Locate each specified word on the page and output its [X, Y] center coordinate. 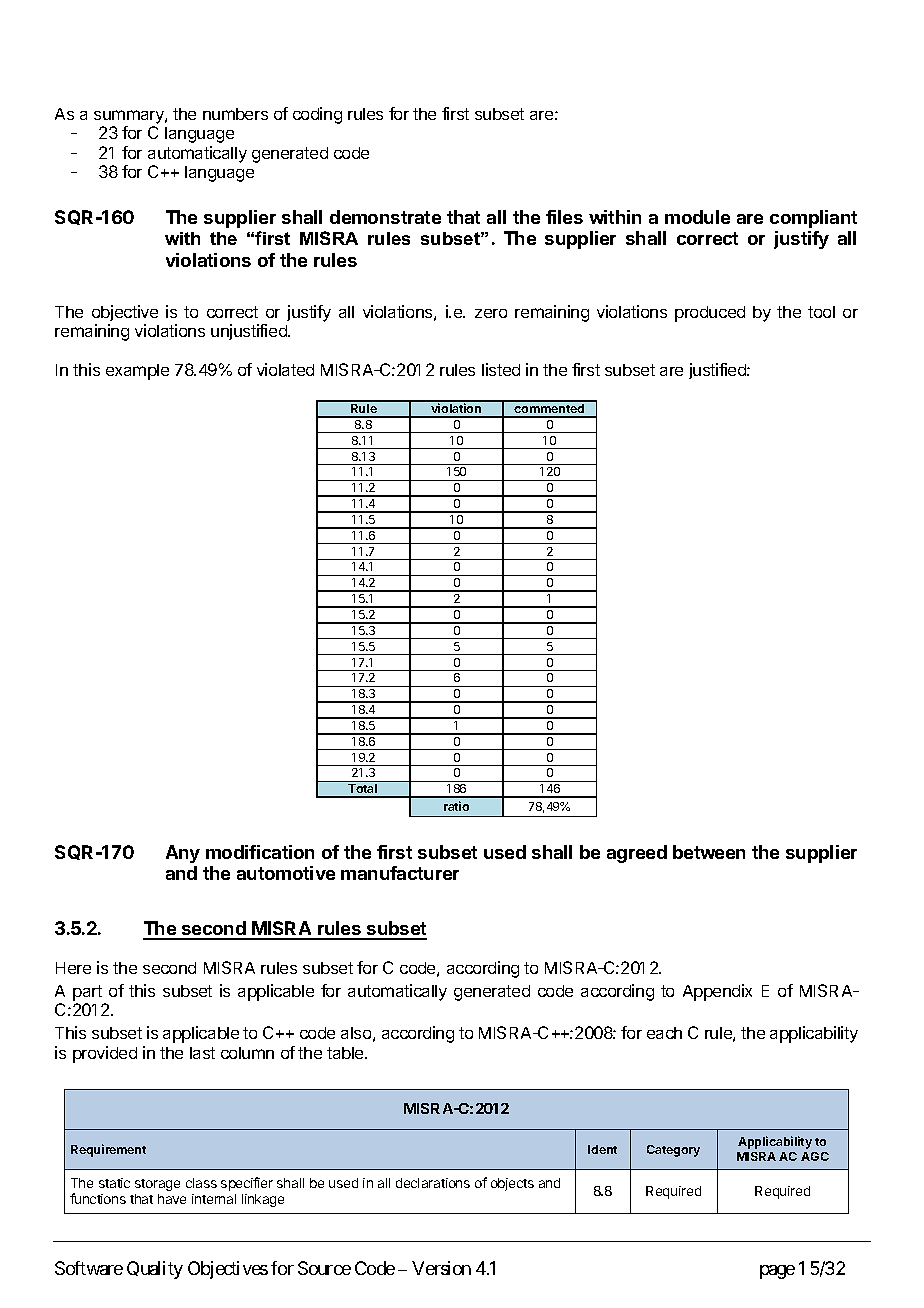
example [137, 372]
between [709, 852]
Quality [155, 1270]
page [777, 1272]
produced [710, 314]
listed [501, 369]
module [697, 217]
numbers [235, 114]
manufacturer [400, 873]
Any [183, 854]
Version [441, 1268]
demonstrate [385, 217]
